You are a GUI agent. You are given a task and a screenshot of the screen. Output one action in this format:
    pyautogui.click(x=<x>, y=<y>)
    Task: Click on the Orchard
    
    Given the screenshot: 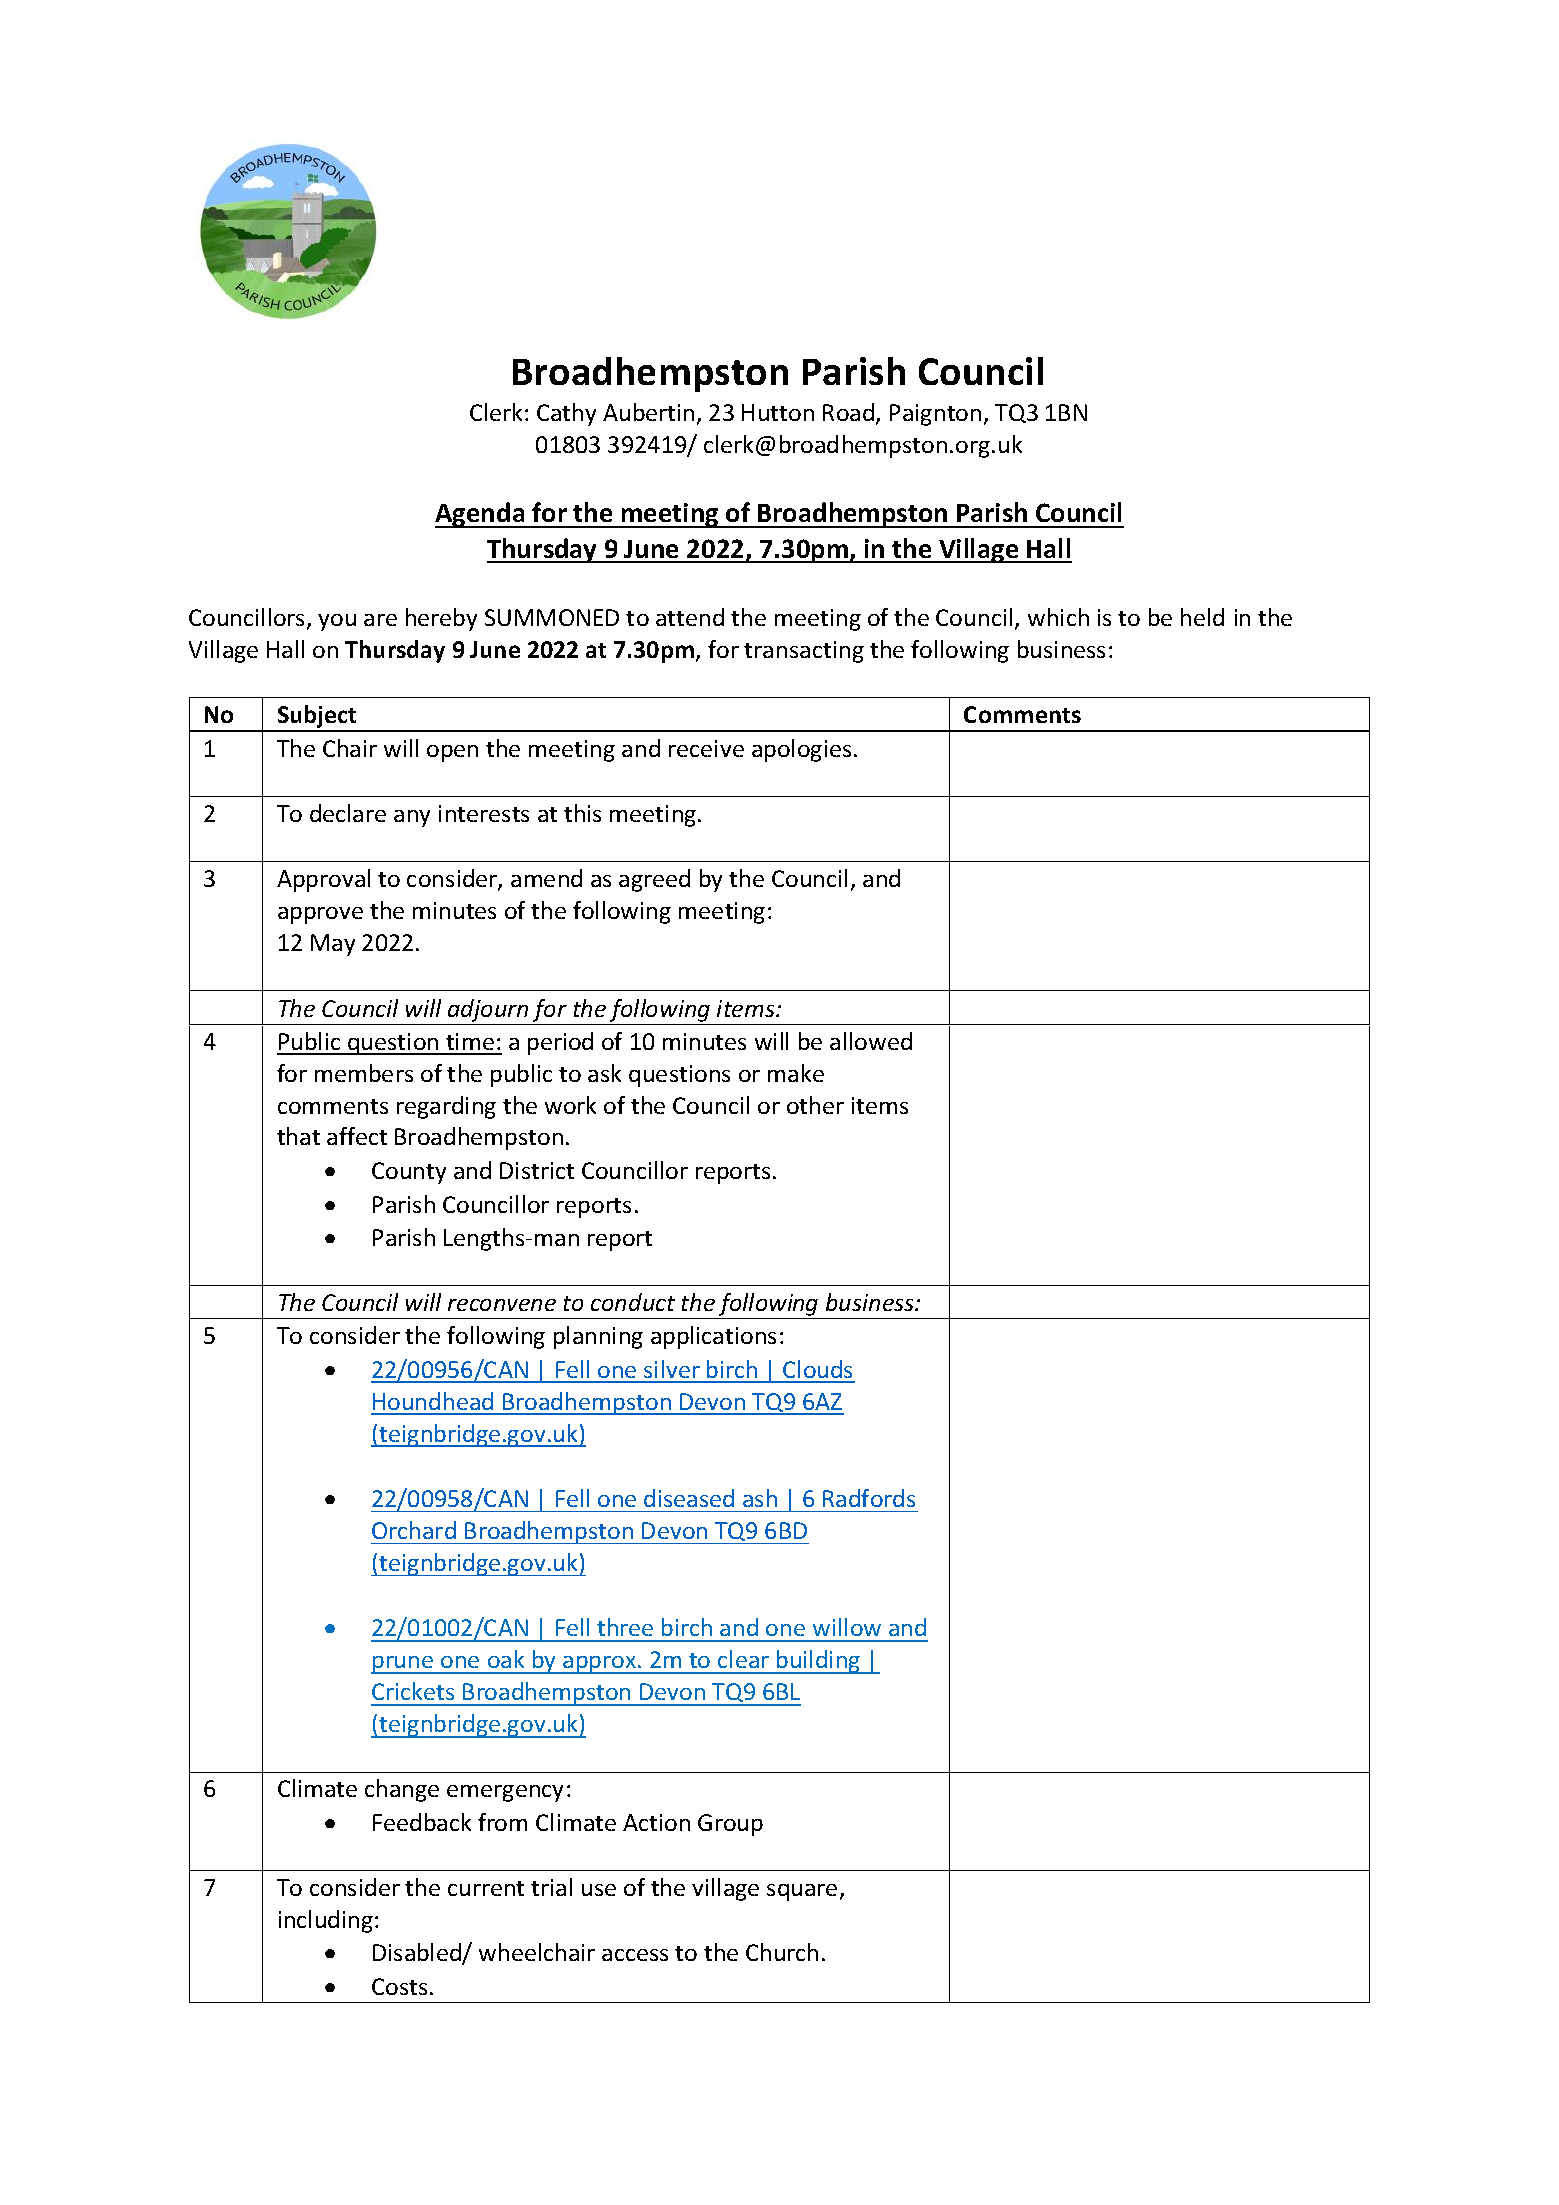 What is the action you would take?
    pyautogui.click(x=414, y=1530)
